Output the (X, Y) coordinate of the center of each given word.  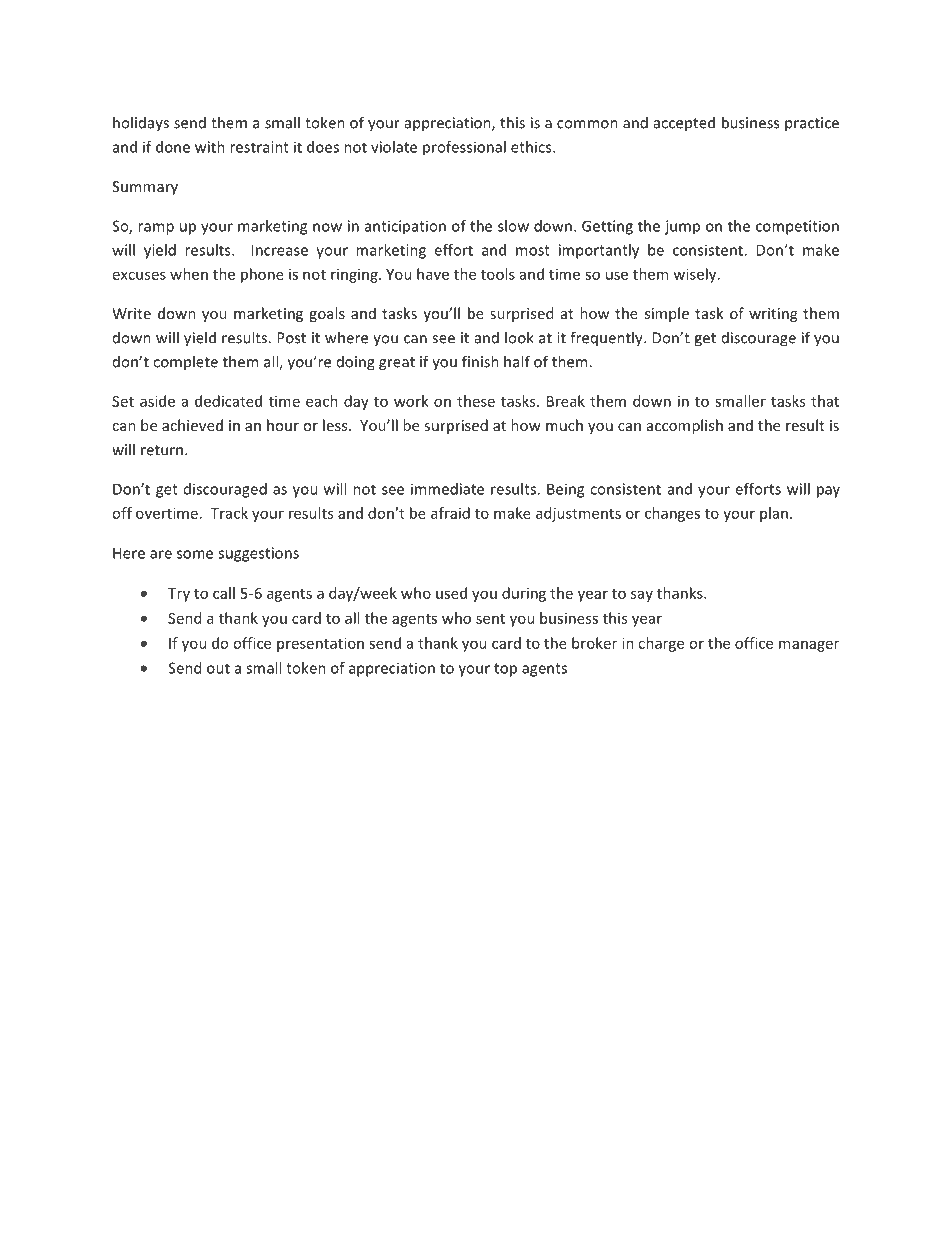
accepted (684, 123)
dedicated (228, 401)
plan (774, 514)
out (218, 668)
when (189, 274)
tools (498, 274)
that (825, 401)
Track (229, 513)
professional (464, 148)
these (476, 401)
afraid (450, 513)
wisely (696, 275)
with (210, 147)
